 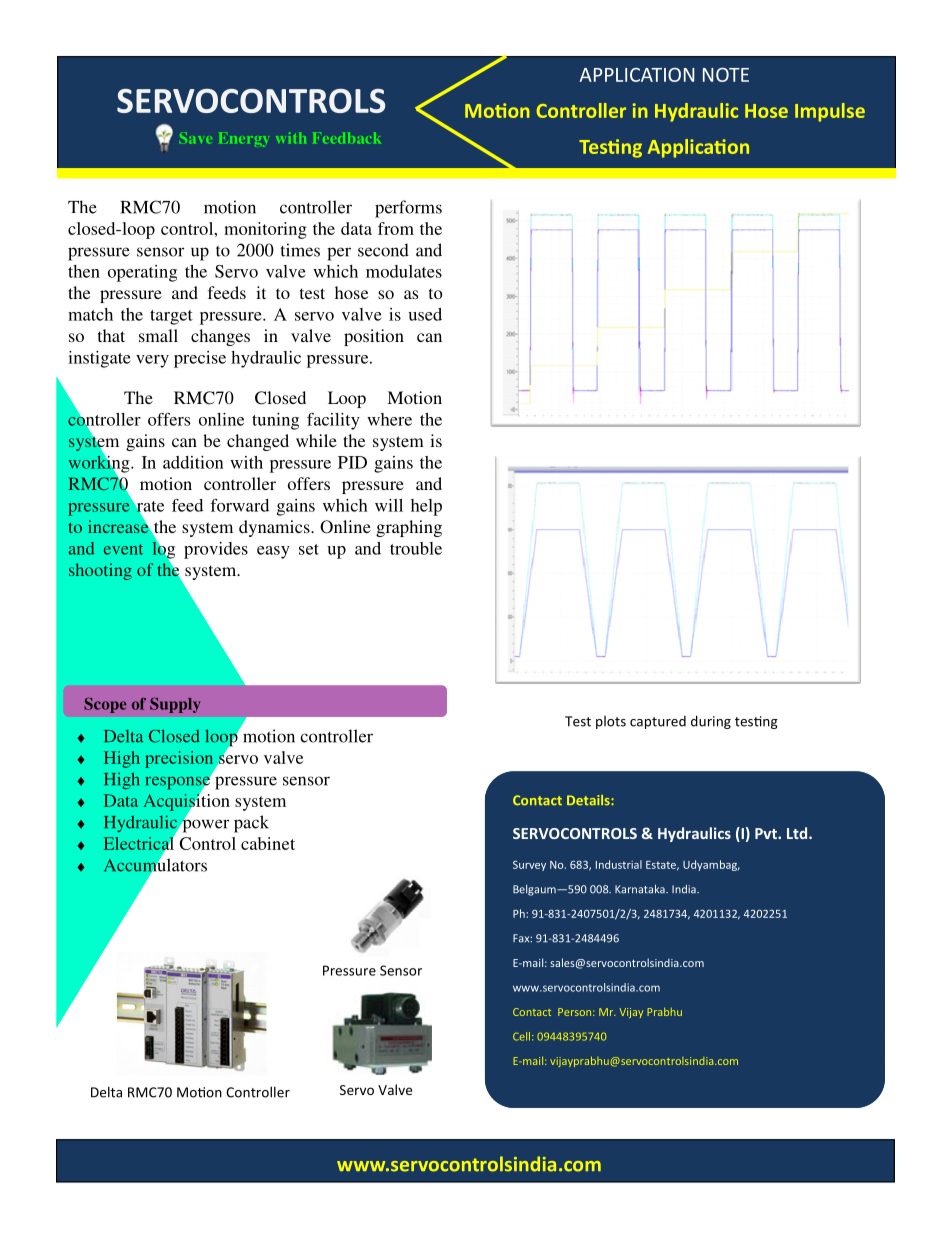 What do you see at coordinates (251, 824) in the page?
I see `pack` at bounding box center [251, 824].
